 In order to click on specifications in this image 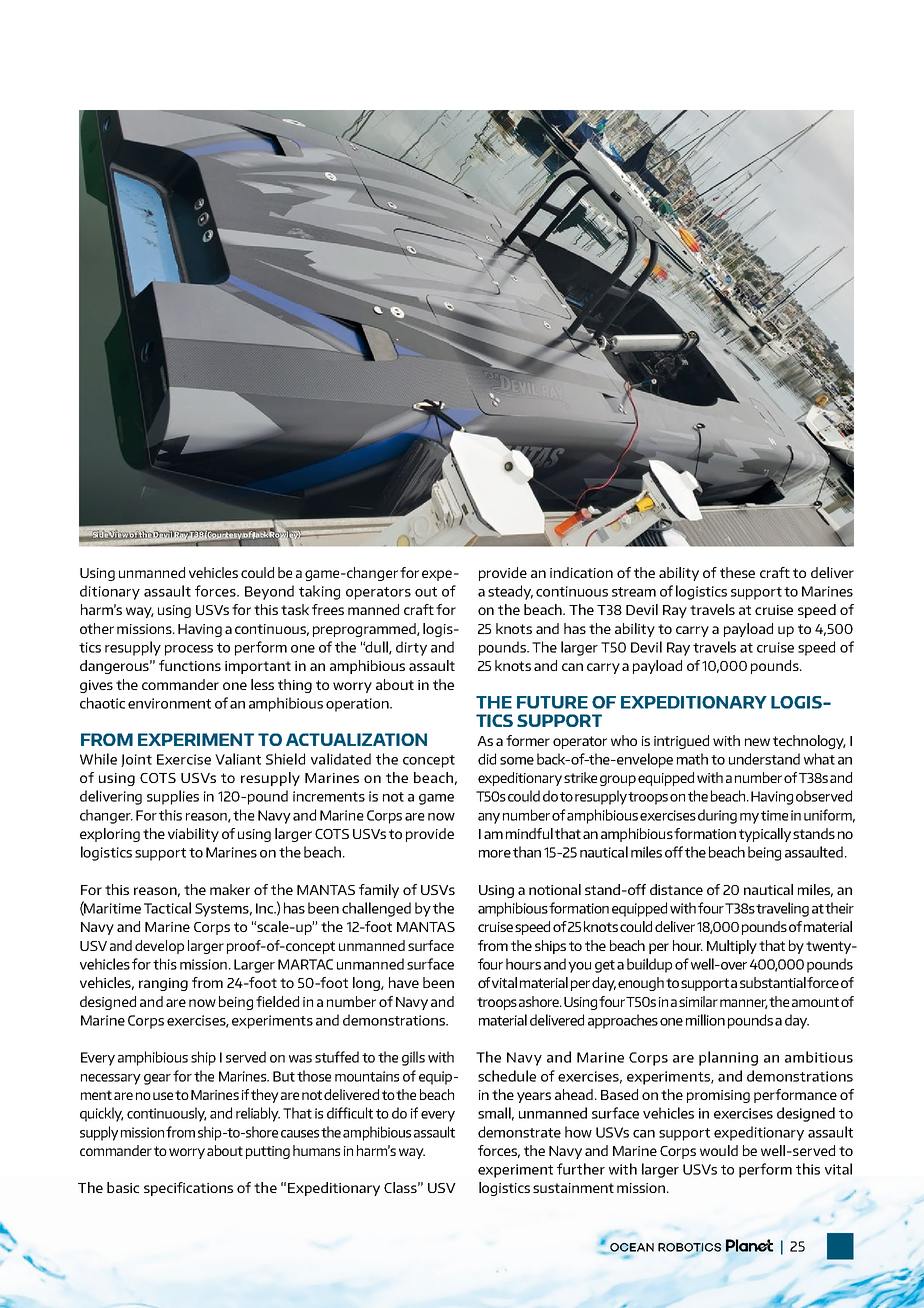, I will do `click(188, 1189)`.
